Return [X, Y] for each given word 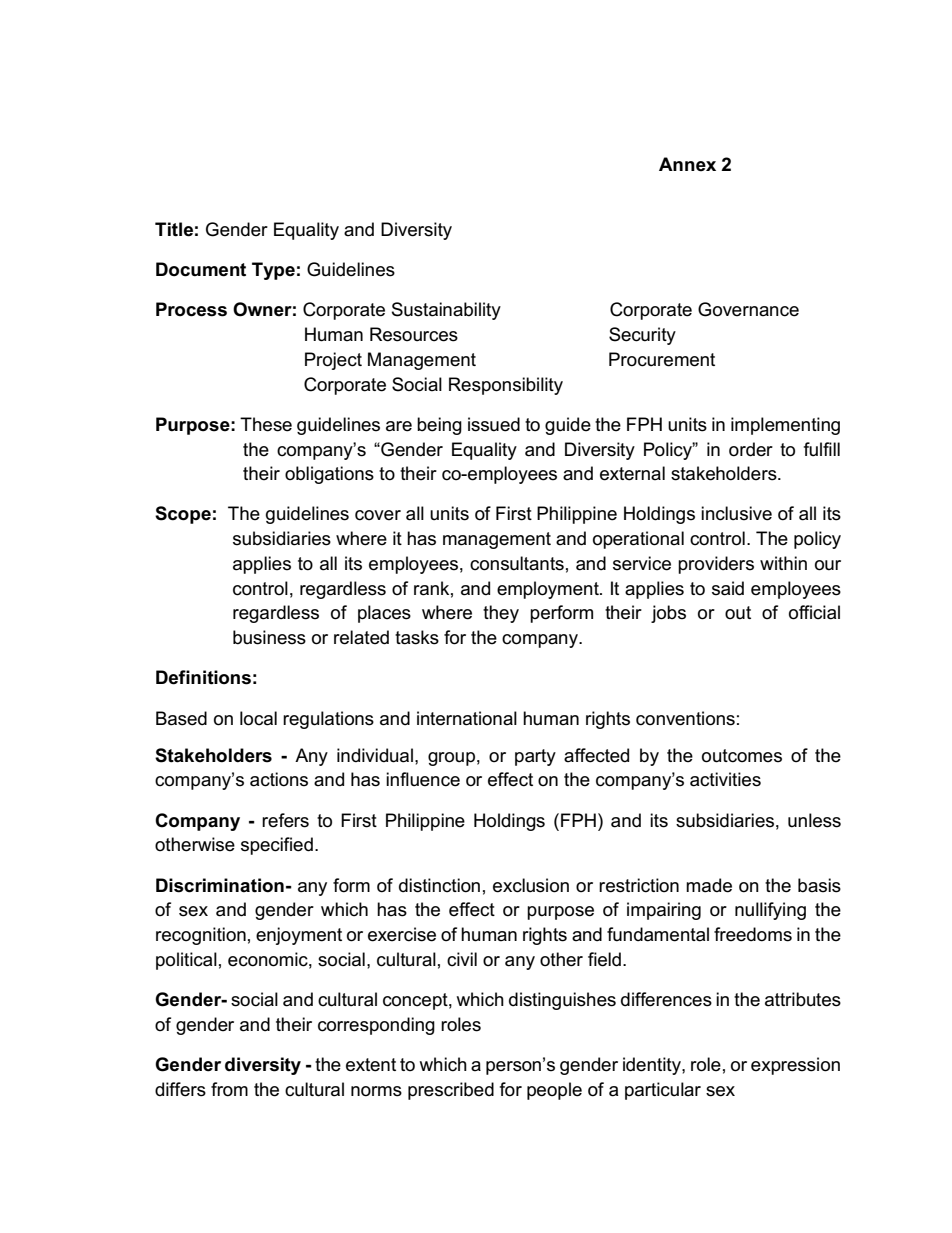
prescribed [451, 1091]
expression [795, 1066]
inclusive [736, 513]
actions [279, 779]
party [535, 757]
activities [725, 779]
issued [494, 424]
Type [273, 271]
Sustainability [446, 311]
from [229, 1089]
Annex [687, 164]
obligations [329, 475]
